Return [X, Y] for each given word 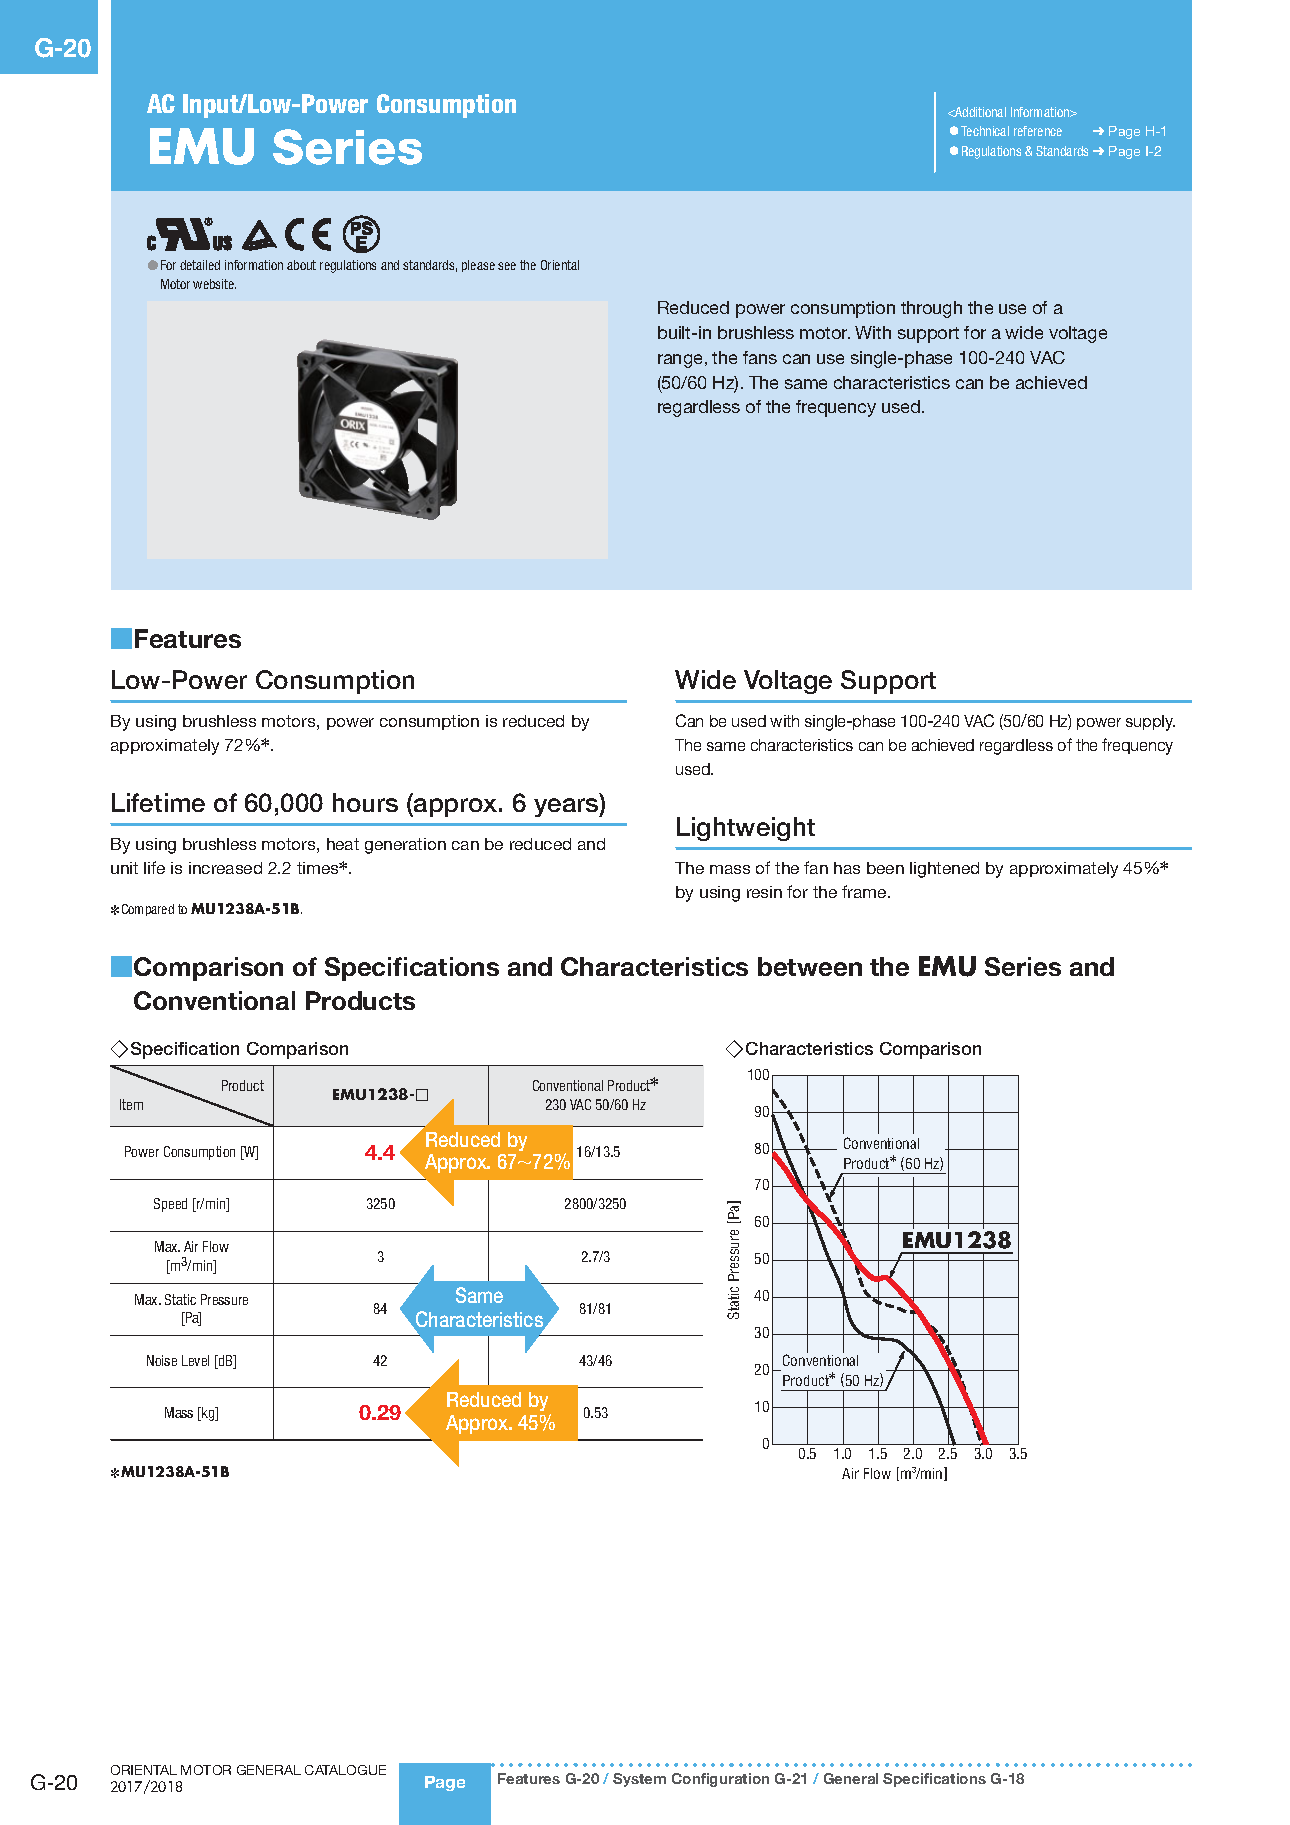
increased [225, 868]
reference [1038, 131]
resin [764, 892]
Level [195, 1360]
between [810, 966]
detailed [200, 265]
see [507, 266]
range [680, 361]
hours [365, 802]
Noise [162, 1360]
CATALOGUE [345, 1770]
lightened [944, 870]
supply [1150, 723]
